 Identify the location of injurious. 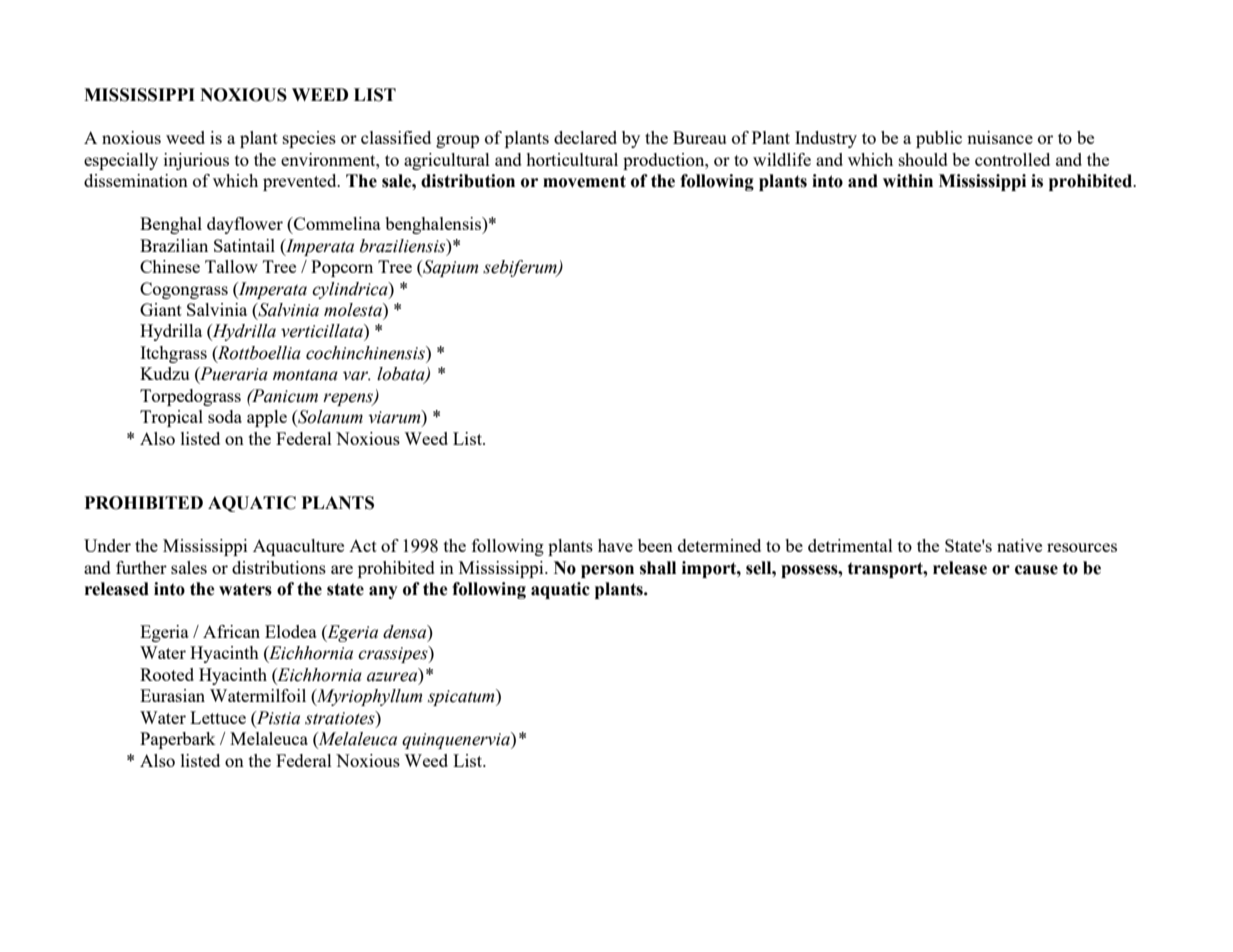
(196, 161).
